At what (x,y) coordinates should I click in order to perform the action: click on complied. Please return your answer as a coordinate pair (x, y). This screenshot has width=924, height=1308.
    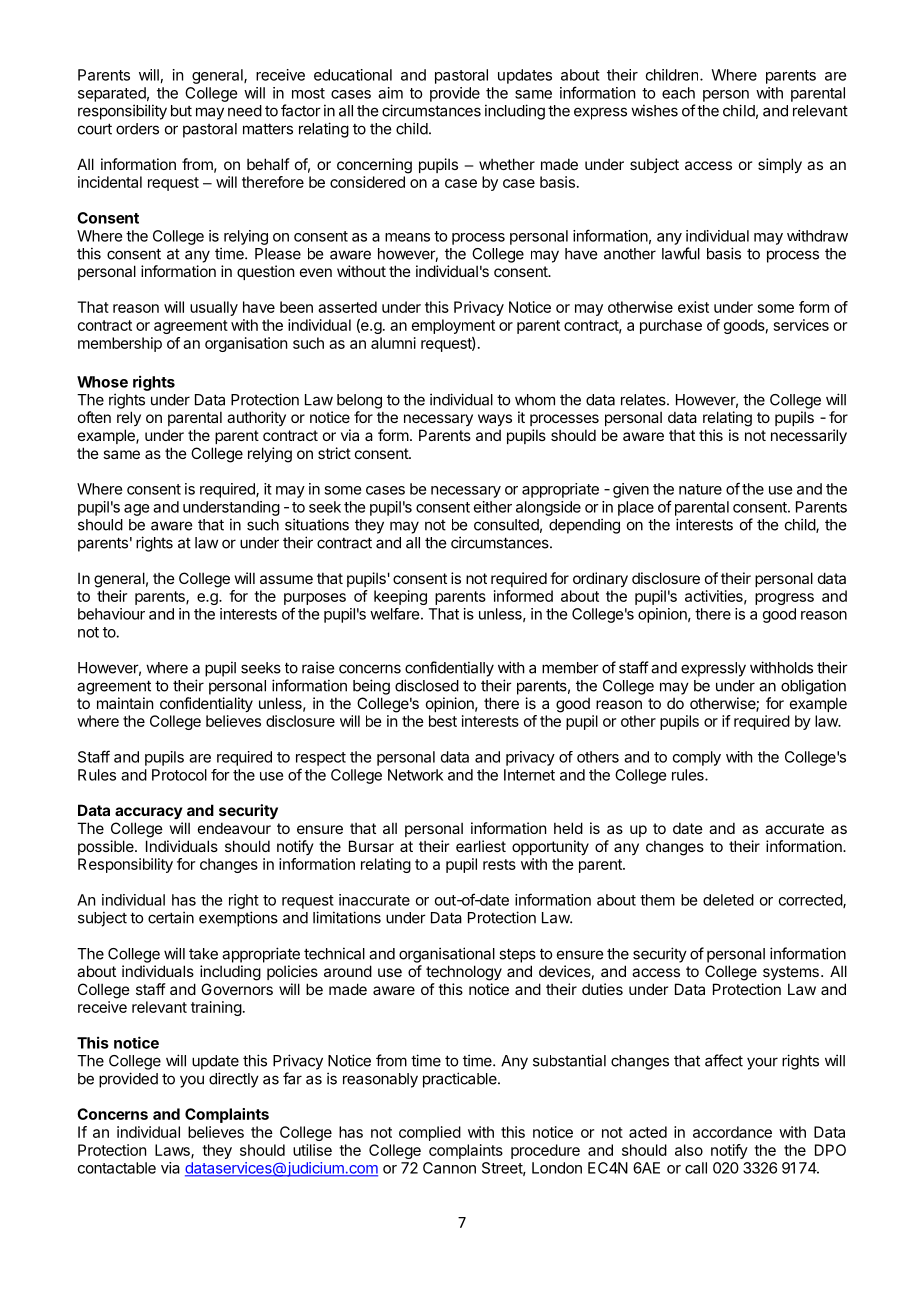
    Looking at the image, I should click on (430, 1133).
